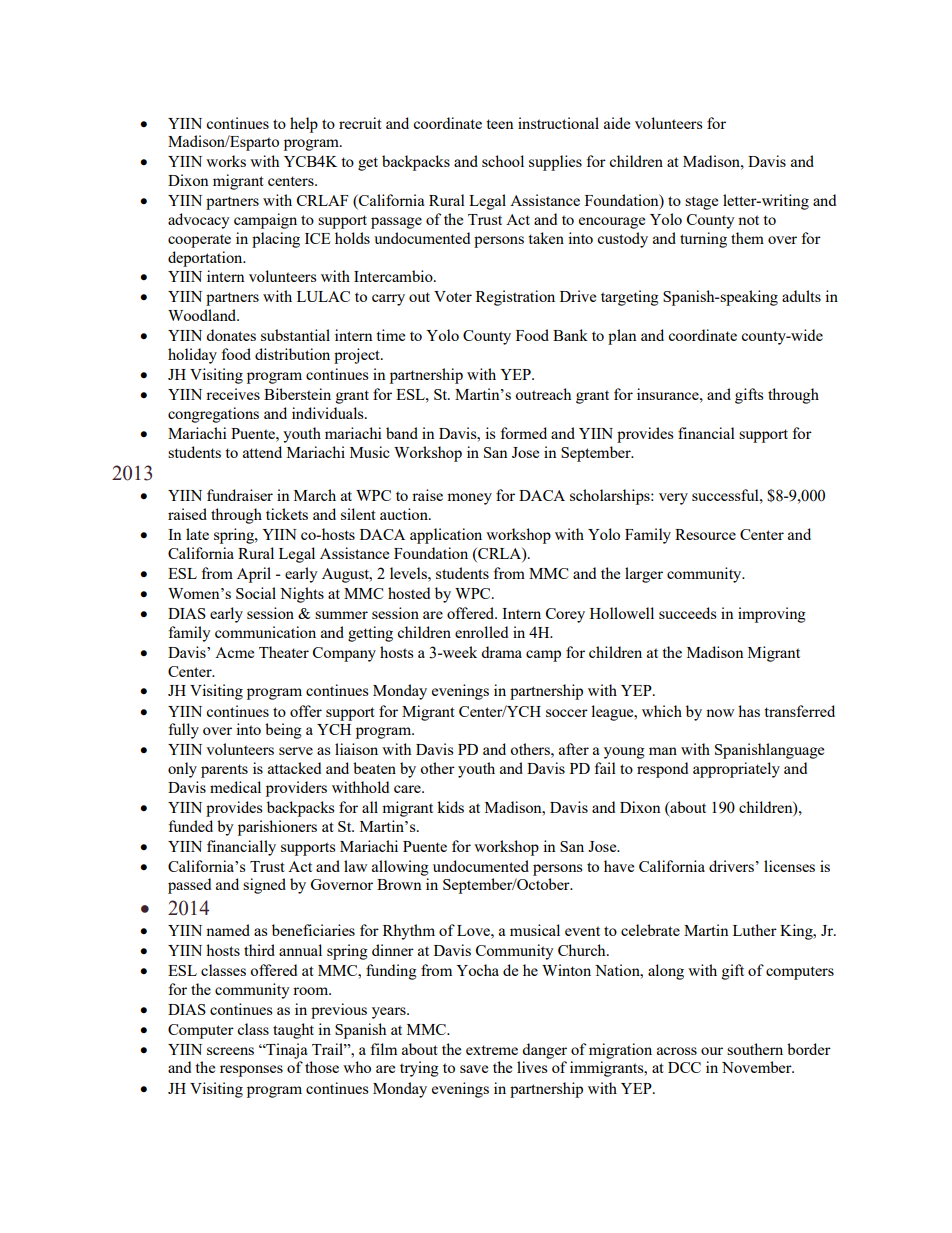 The image size is (952, 1233). Describe the element at coordinates (503, 161) in the image. I see `school` at that location.
